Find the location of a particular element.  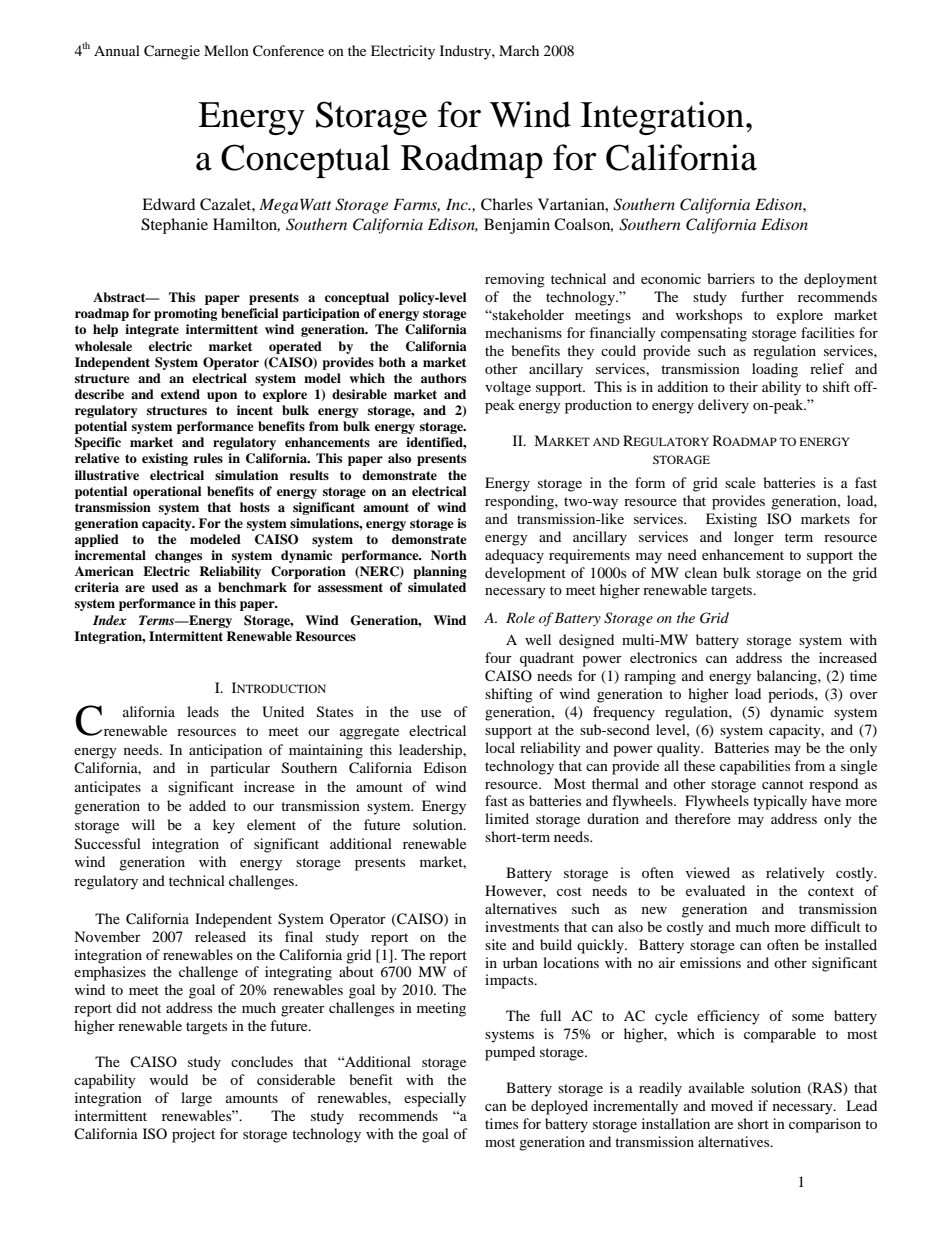

voltage is located at coordinates (508, 388).
